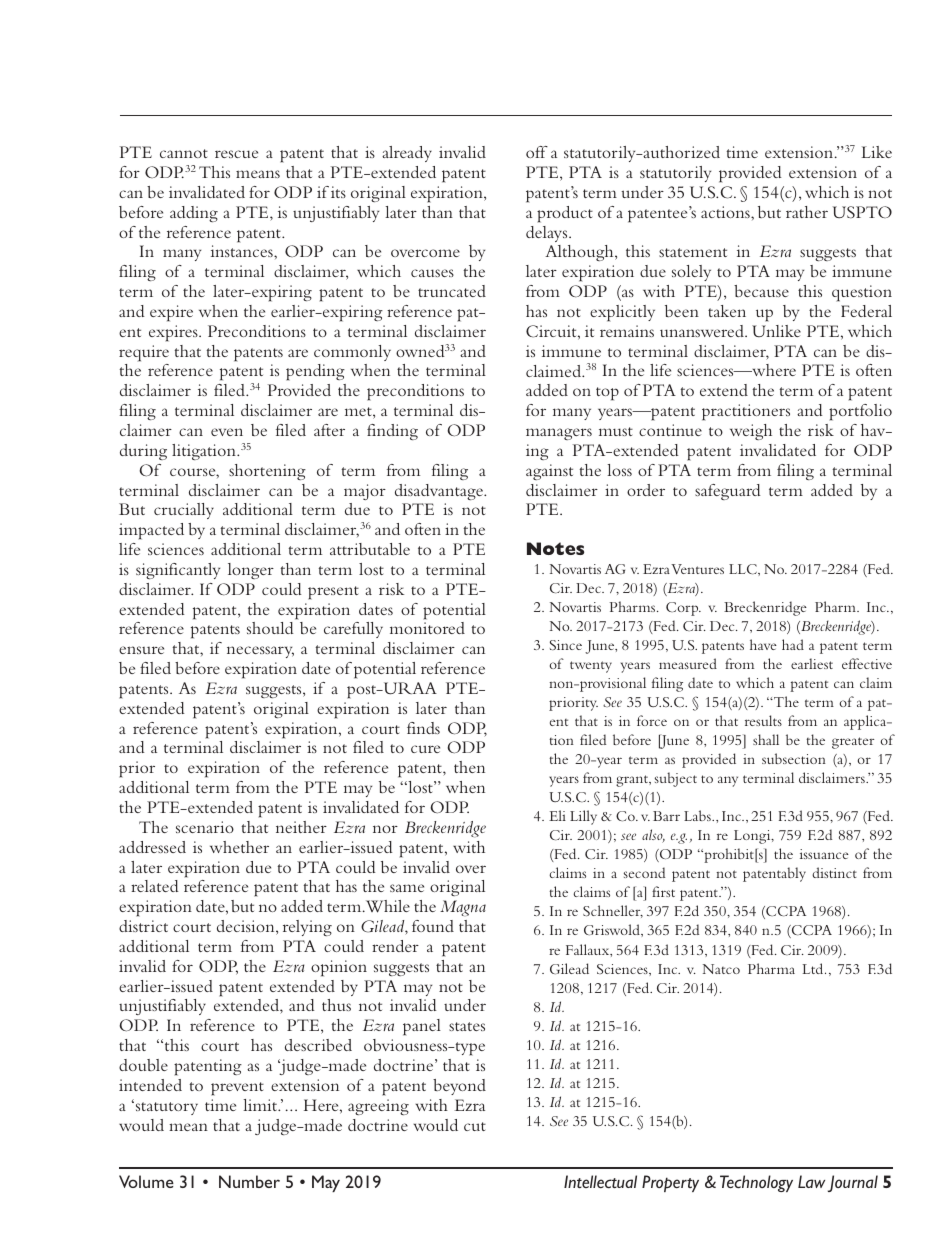 The width and height of the page is (952, 1250). I want to click on distinct, so click(834, 872).
